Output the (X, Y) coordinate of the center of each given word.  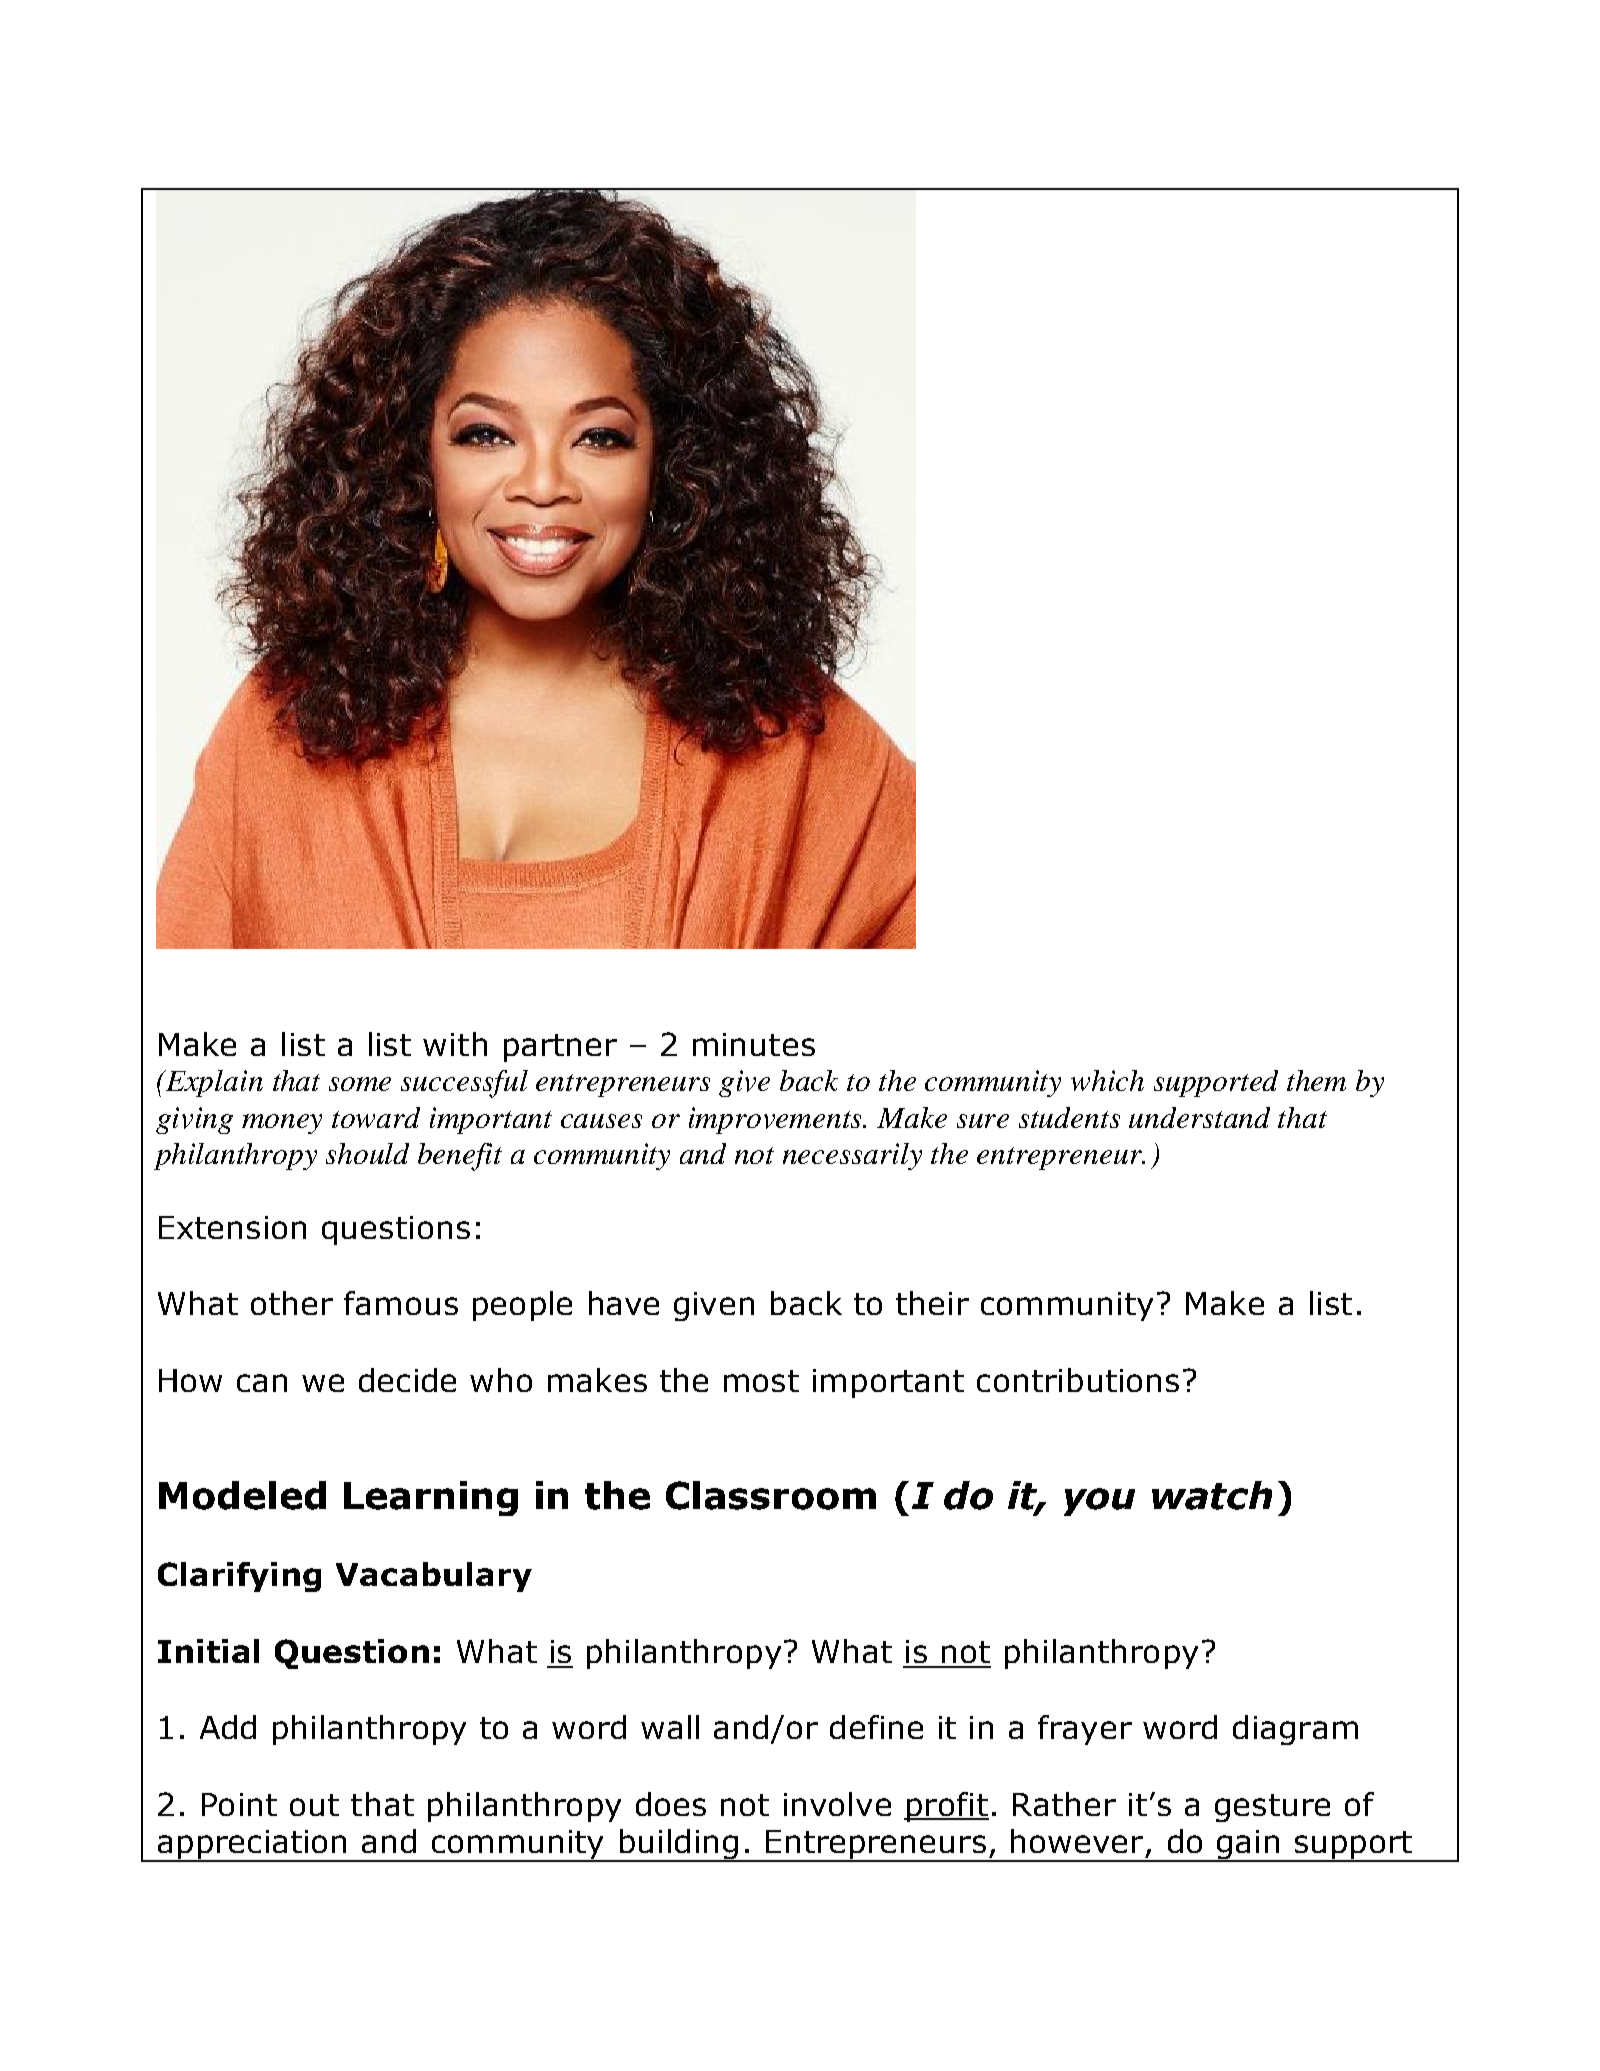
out (314, 1805)
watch (1212, 1495)
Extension (232, 1227)
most (761, 1381)
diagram (1295, 1730)
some (360, 1084)
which (1107, 1080)
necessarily (852, 1156)
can (262, 1383)
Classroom (771, 1495)
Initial (208, 1651)
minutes (754, 1044)
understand (1199, 1117)
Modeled (242, 1495)
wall (670, 1727)
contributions (1078, 1380)
